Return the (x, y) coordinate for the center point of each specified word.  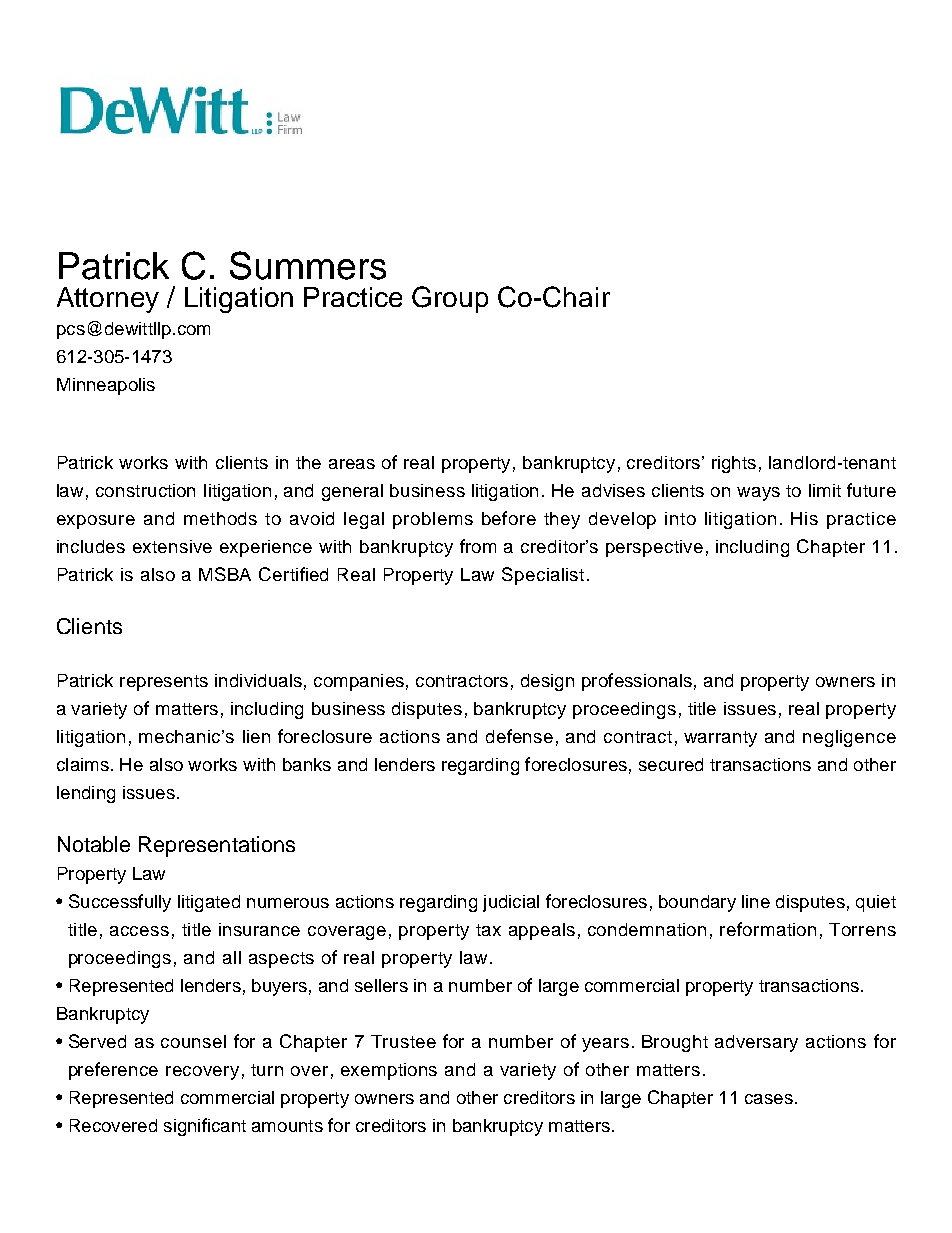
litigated (209, 903)
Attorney (108, 300)
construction (145, 490)
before (509, 518)
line (756, 901)
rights (734, 464)
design (547, 682)
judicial (511, 903)
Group (450, 299)
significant (205, 1127)
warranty (720, 739)
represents (164, 683)
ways (758, 494)
